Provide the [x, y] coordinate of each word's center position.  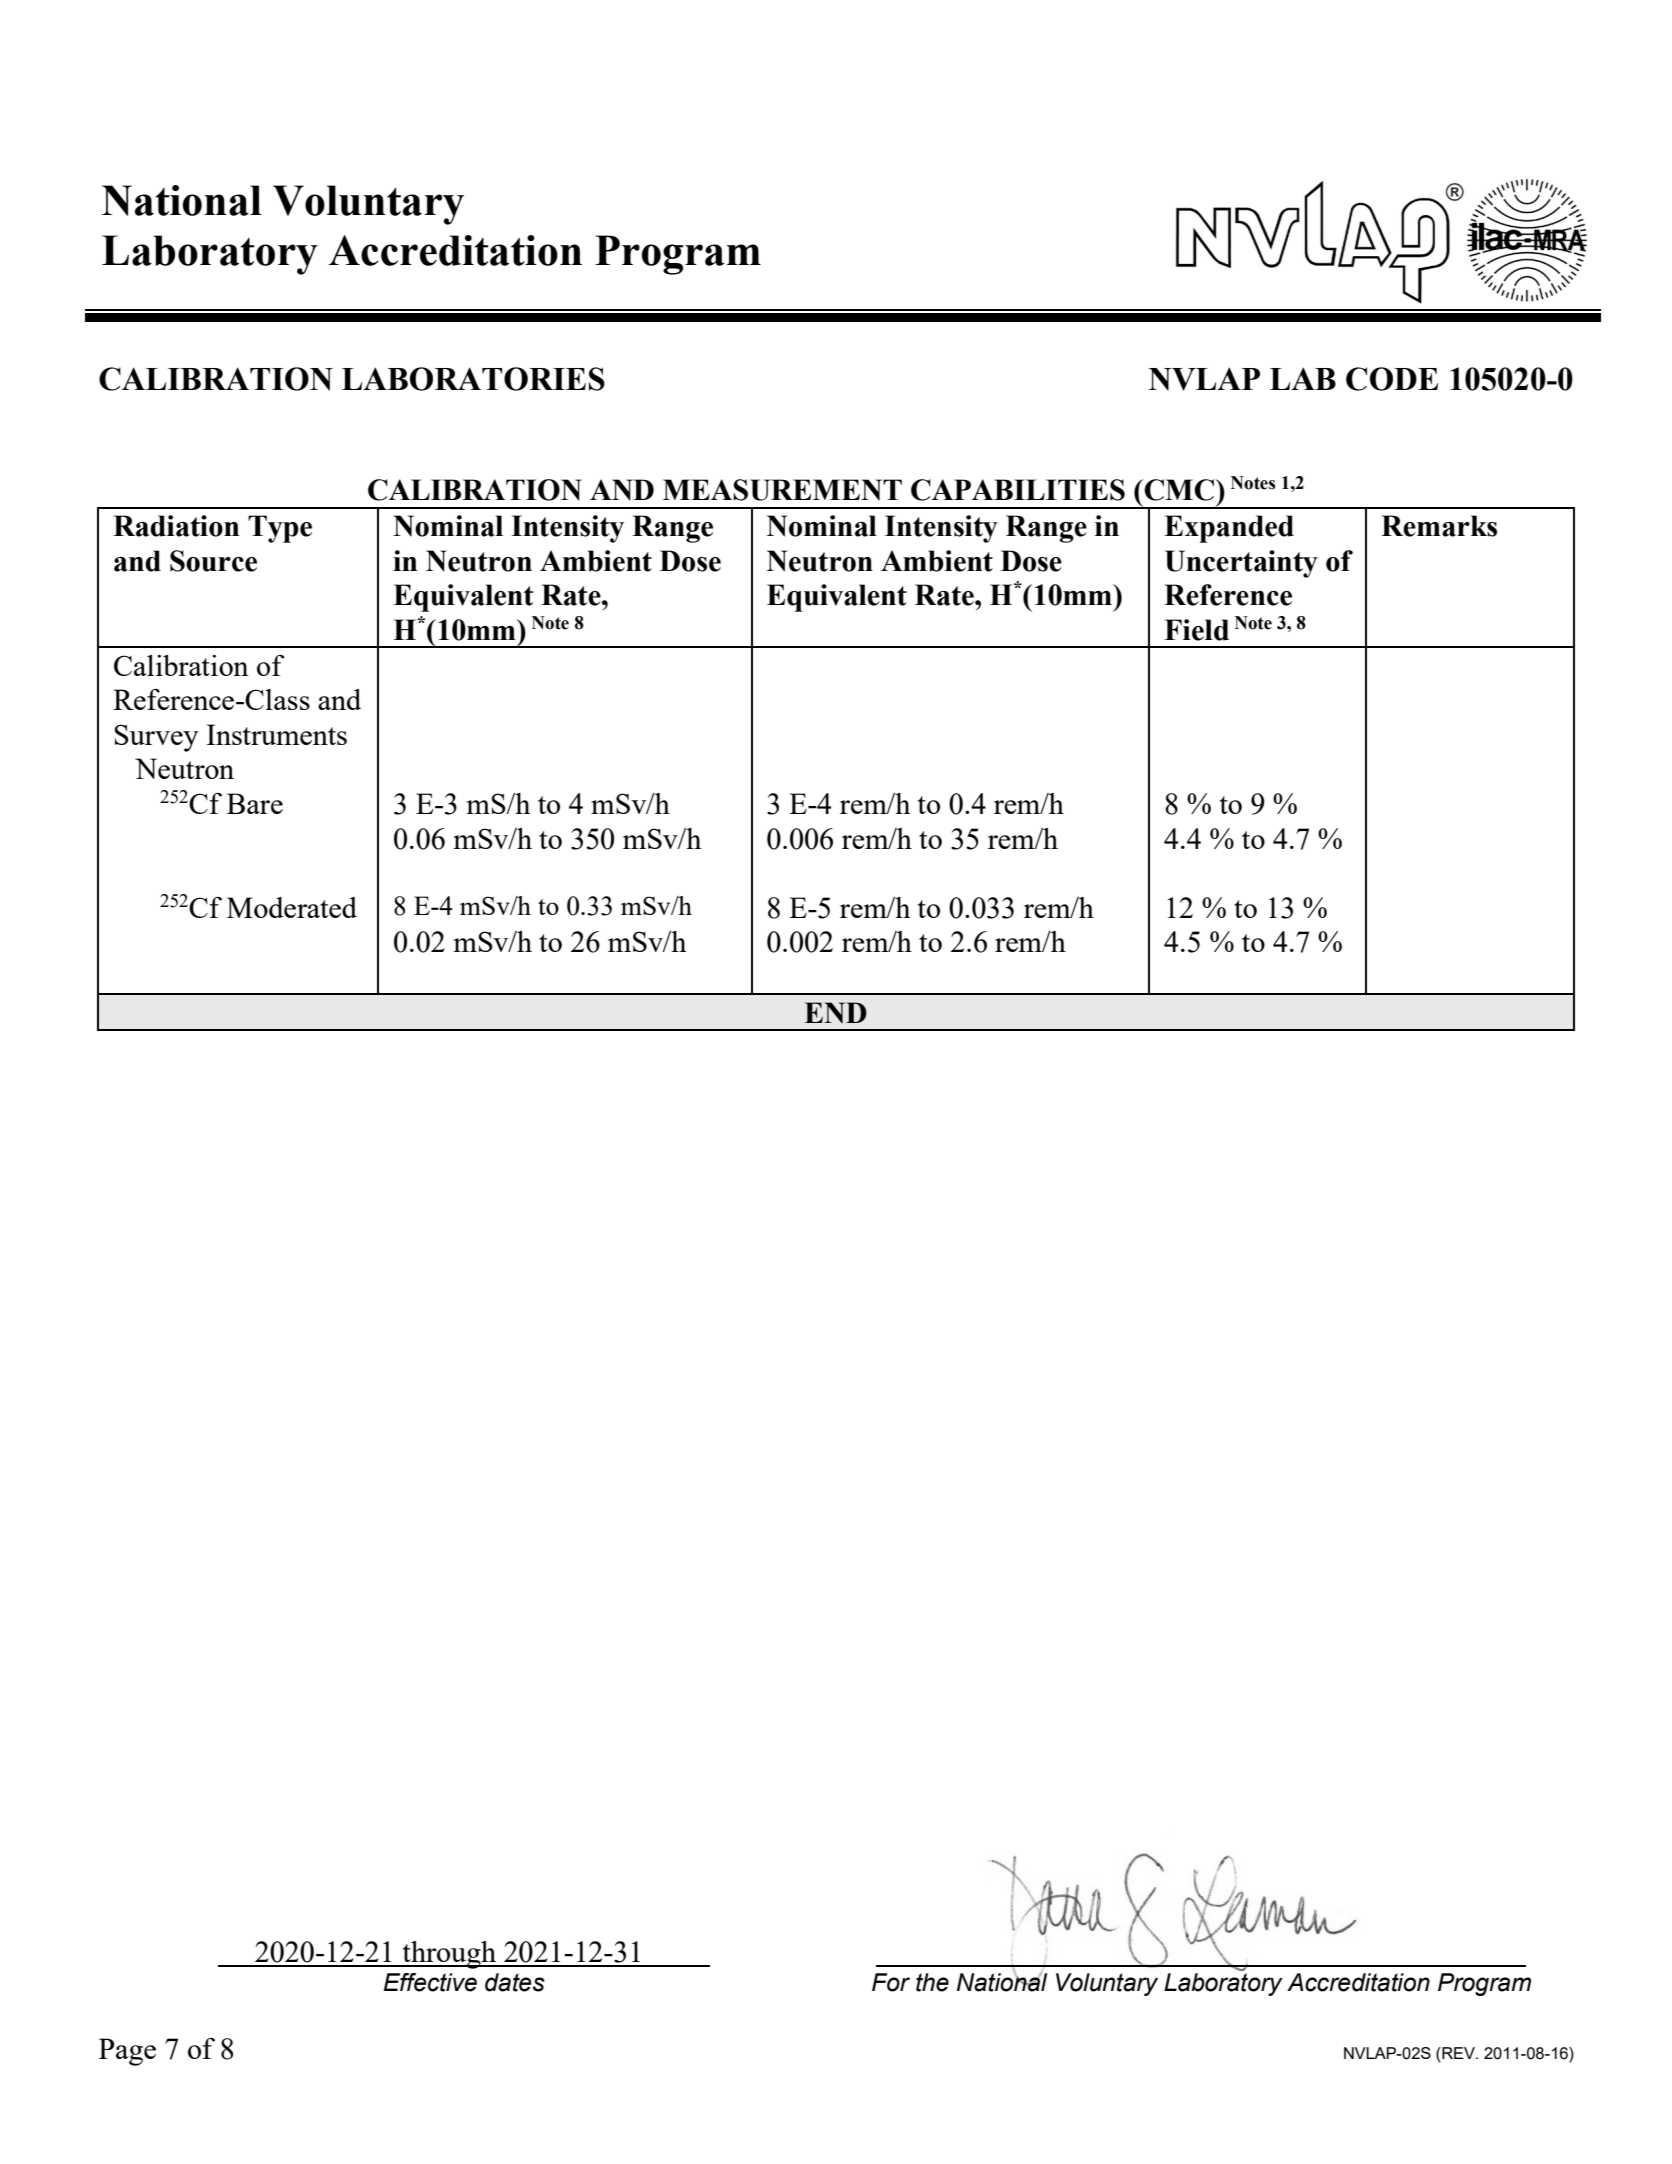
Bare [255, 803]
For [891, 1982]
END [835, 1013]
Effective [430, 1982]
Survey [156, 738]
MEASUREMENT [782, 490]
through [449, 1955]
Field [1197, 630]
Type [280, 529]
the [932, 1982]
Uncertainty [1241, 564]
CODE [1392, 379]
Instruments [276, 734]
